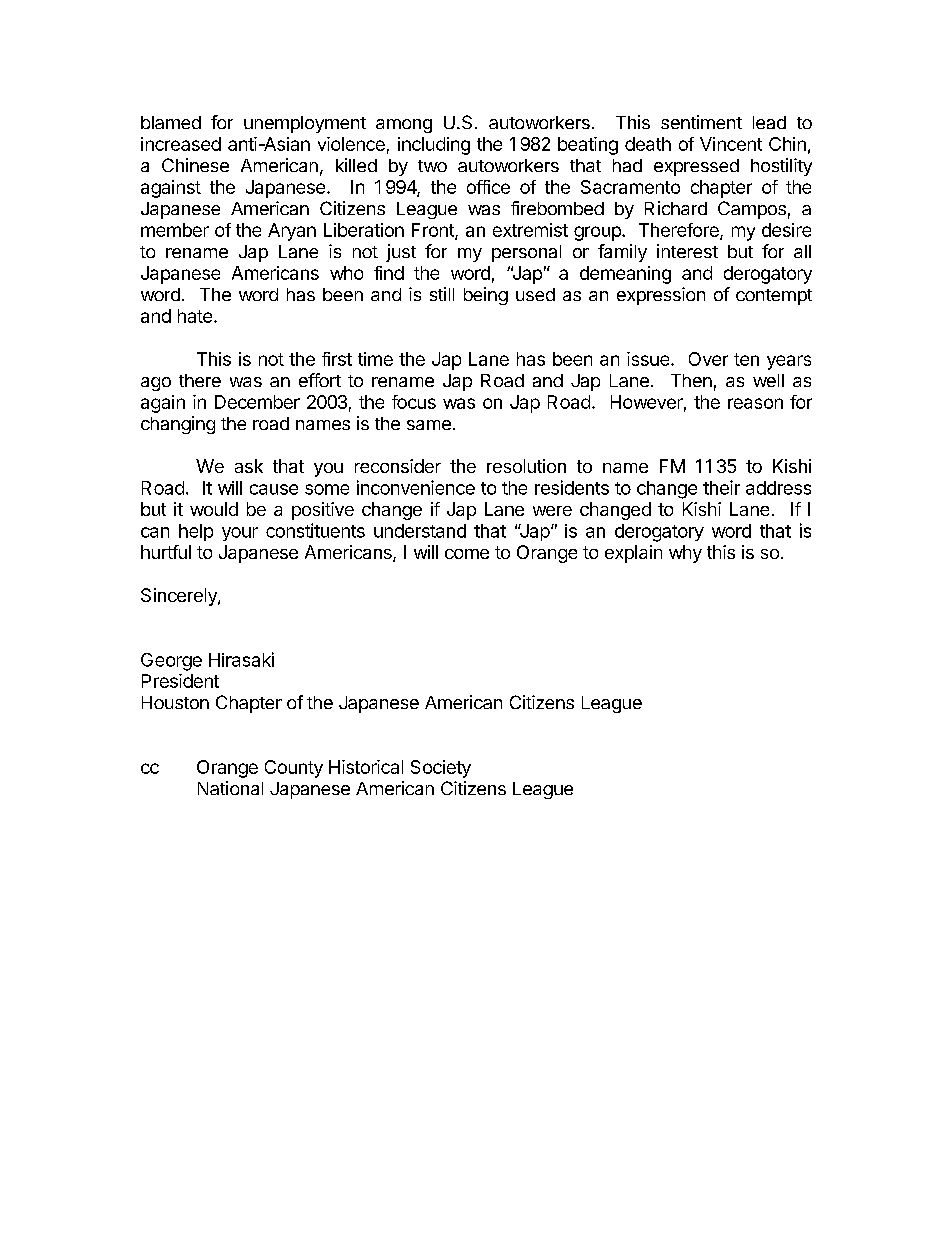 The image size is (952, 1233). Describe the element at coordinates (434, 146) in the document. I see `including` at that location.
